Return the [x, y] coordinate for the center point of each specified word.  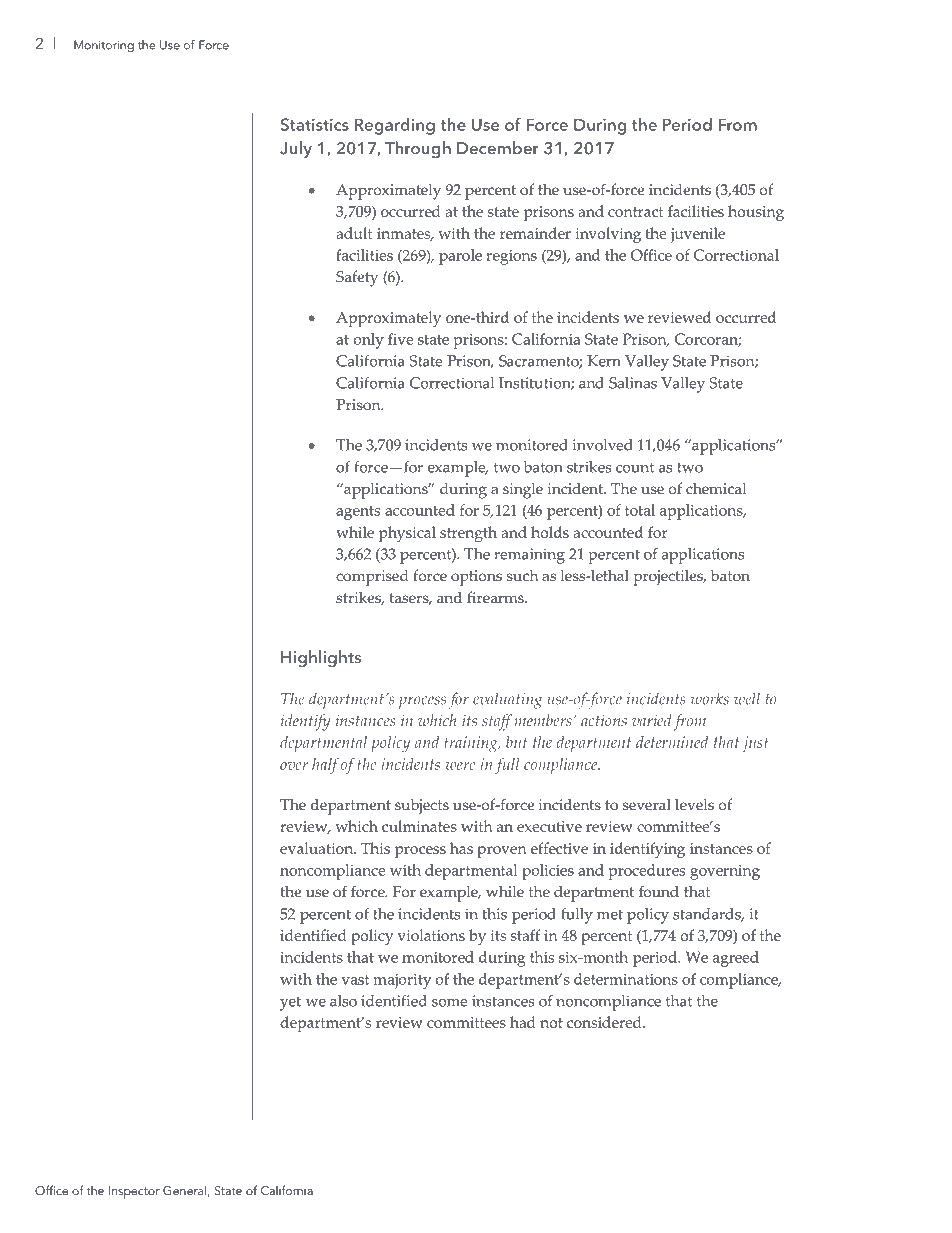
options [476, 578]
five [400, 339]
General [185, 1191]
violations [431, 935]
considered [605, 1022]
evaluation [318, 848]
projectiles [669, 577]
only [369, 341]
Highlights [321, 659]
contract [635, 212]
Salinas [633, 383]
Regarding [395, 126]
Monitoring [104, 46]
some [450, 1003]
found [659, 891]
